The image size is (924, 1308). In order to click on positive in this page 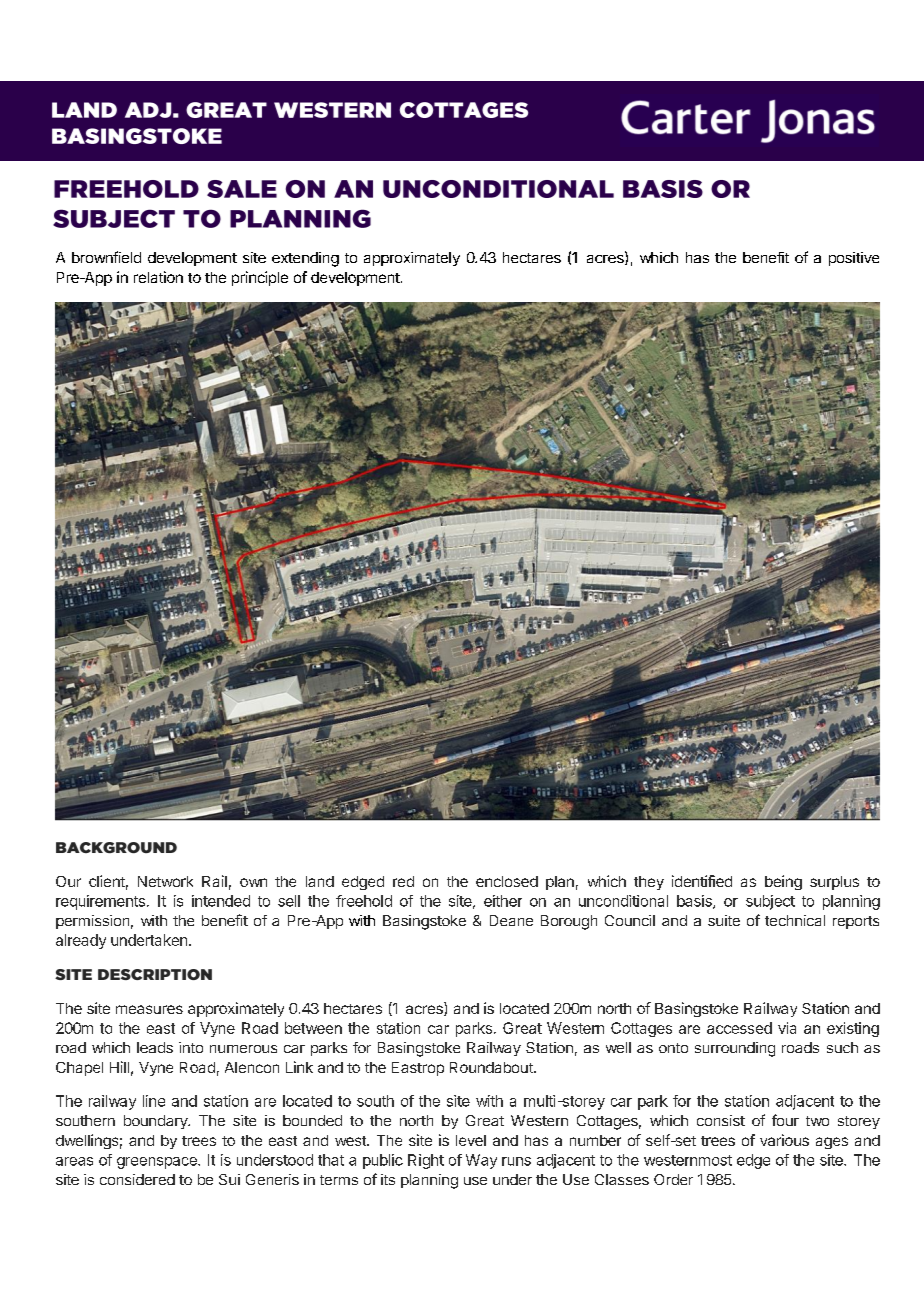, I will do `click(854, 259)`.
